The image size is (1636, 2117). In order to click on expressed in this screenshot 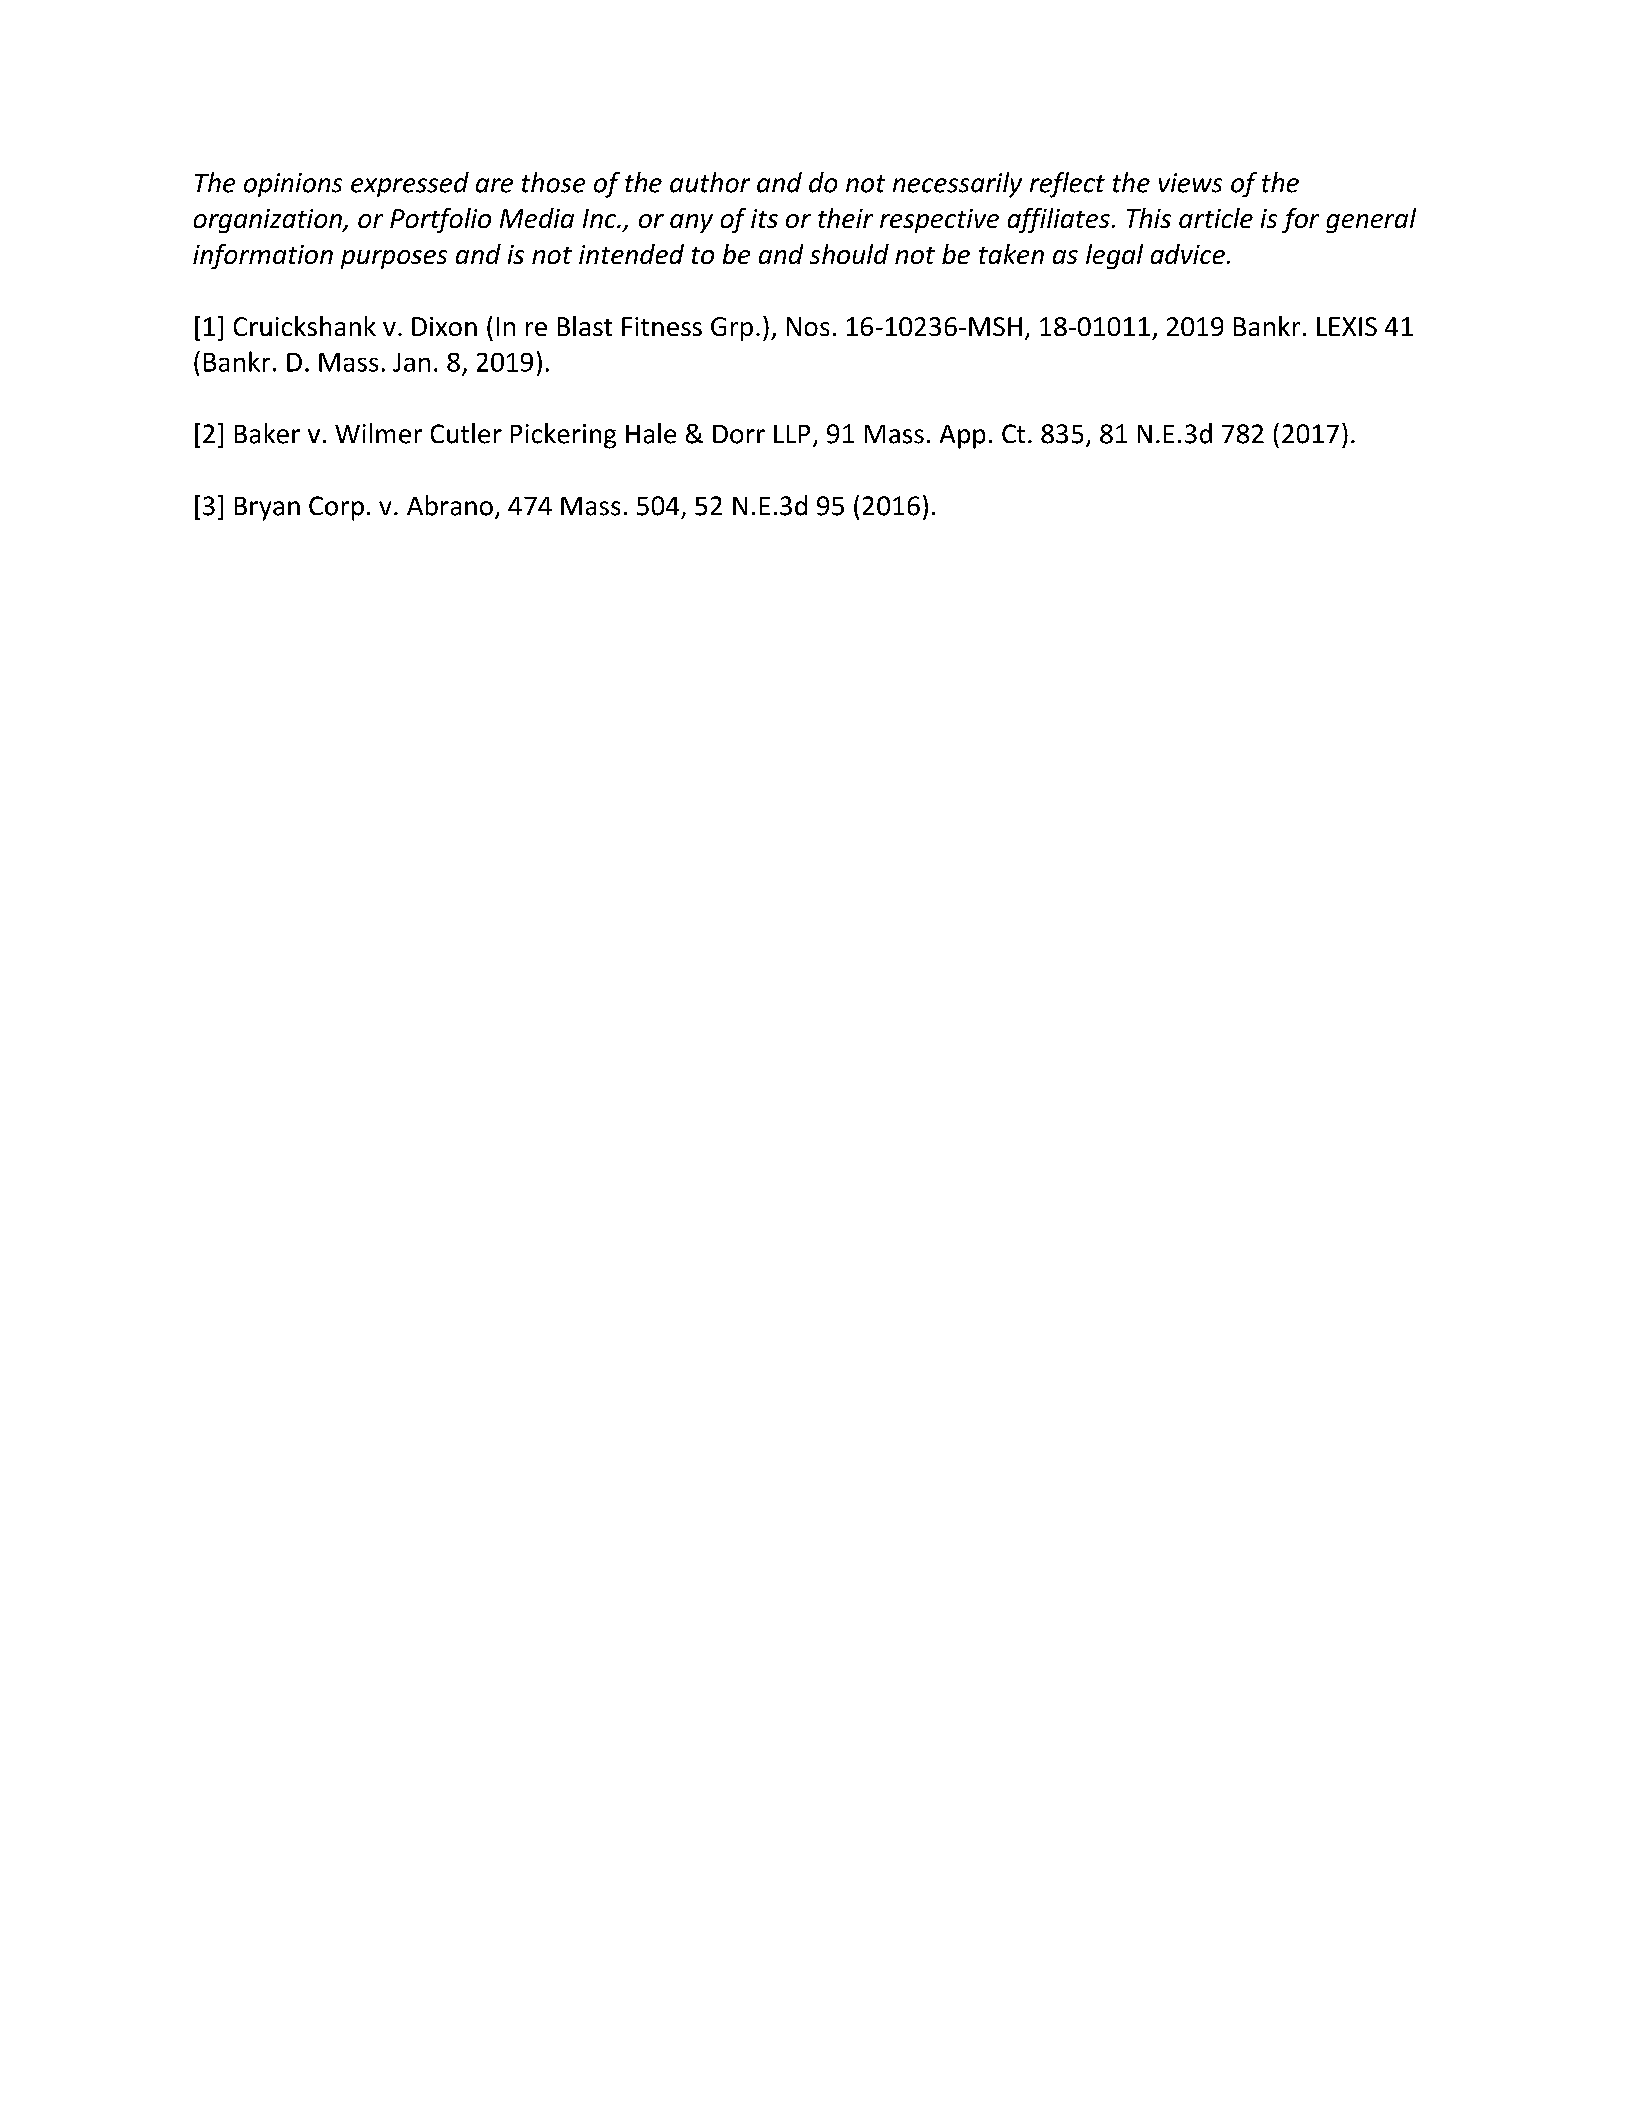, I will do `click(410, 184)`.
